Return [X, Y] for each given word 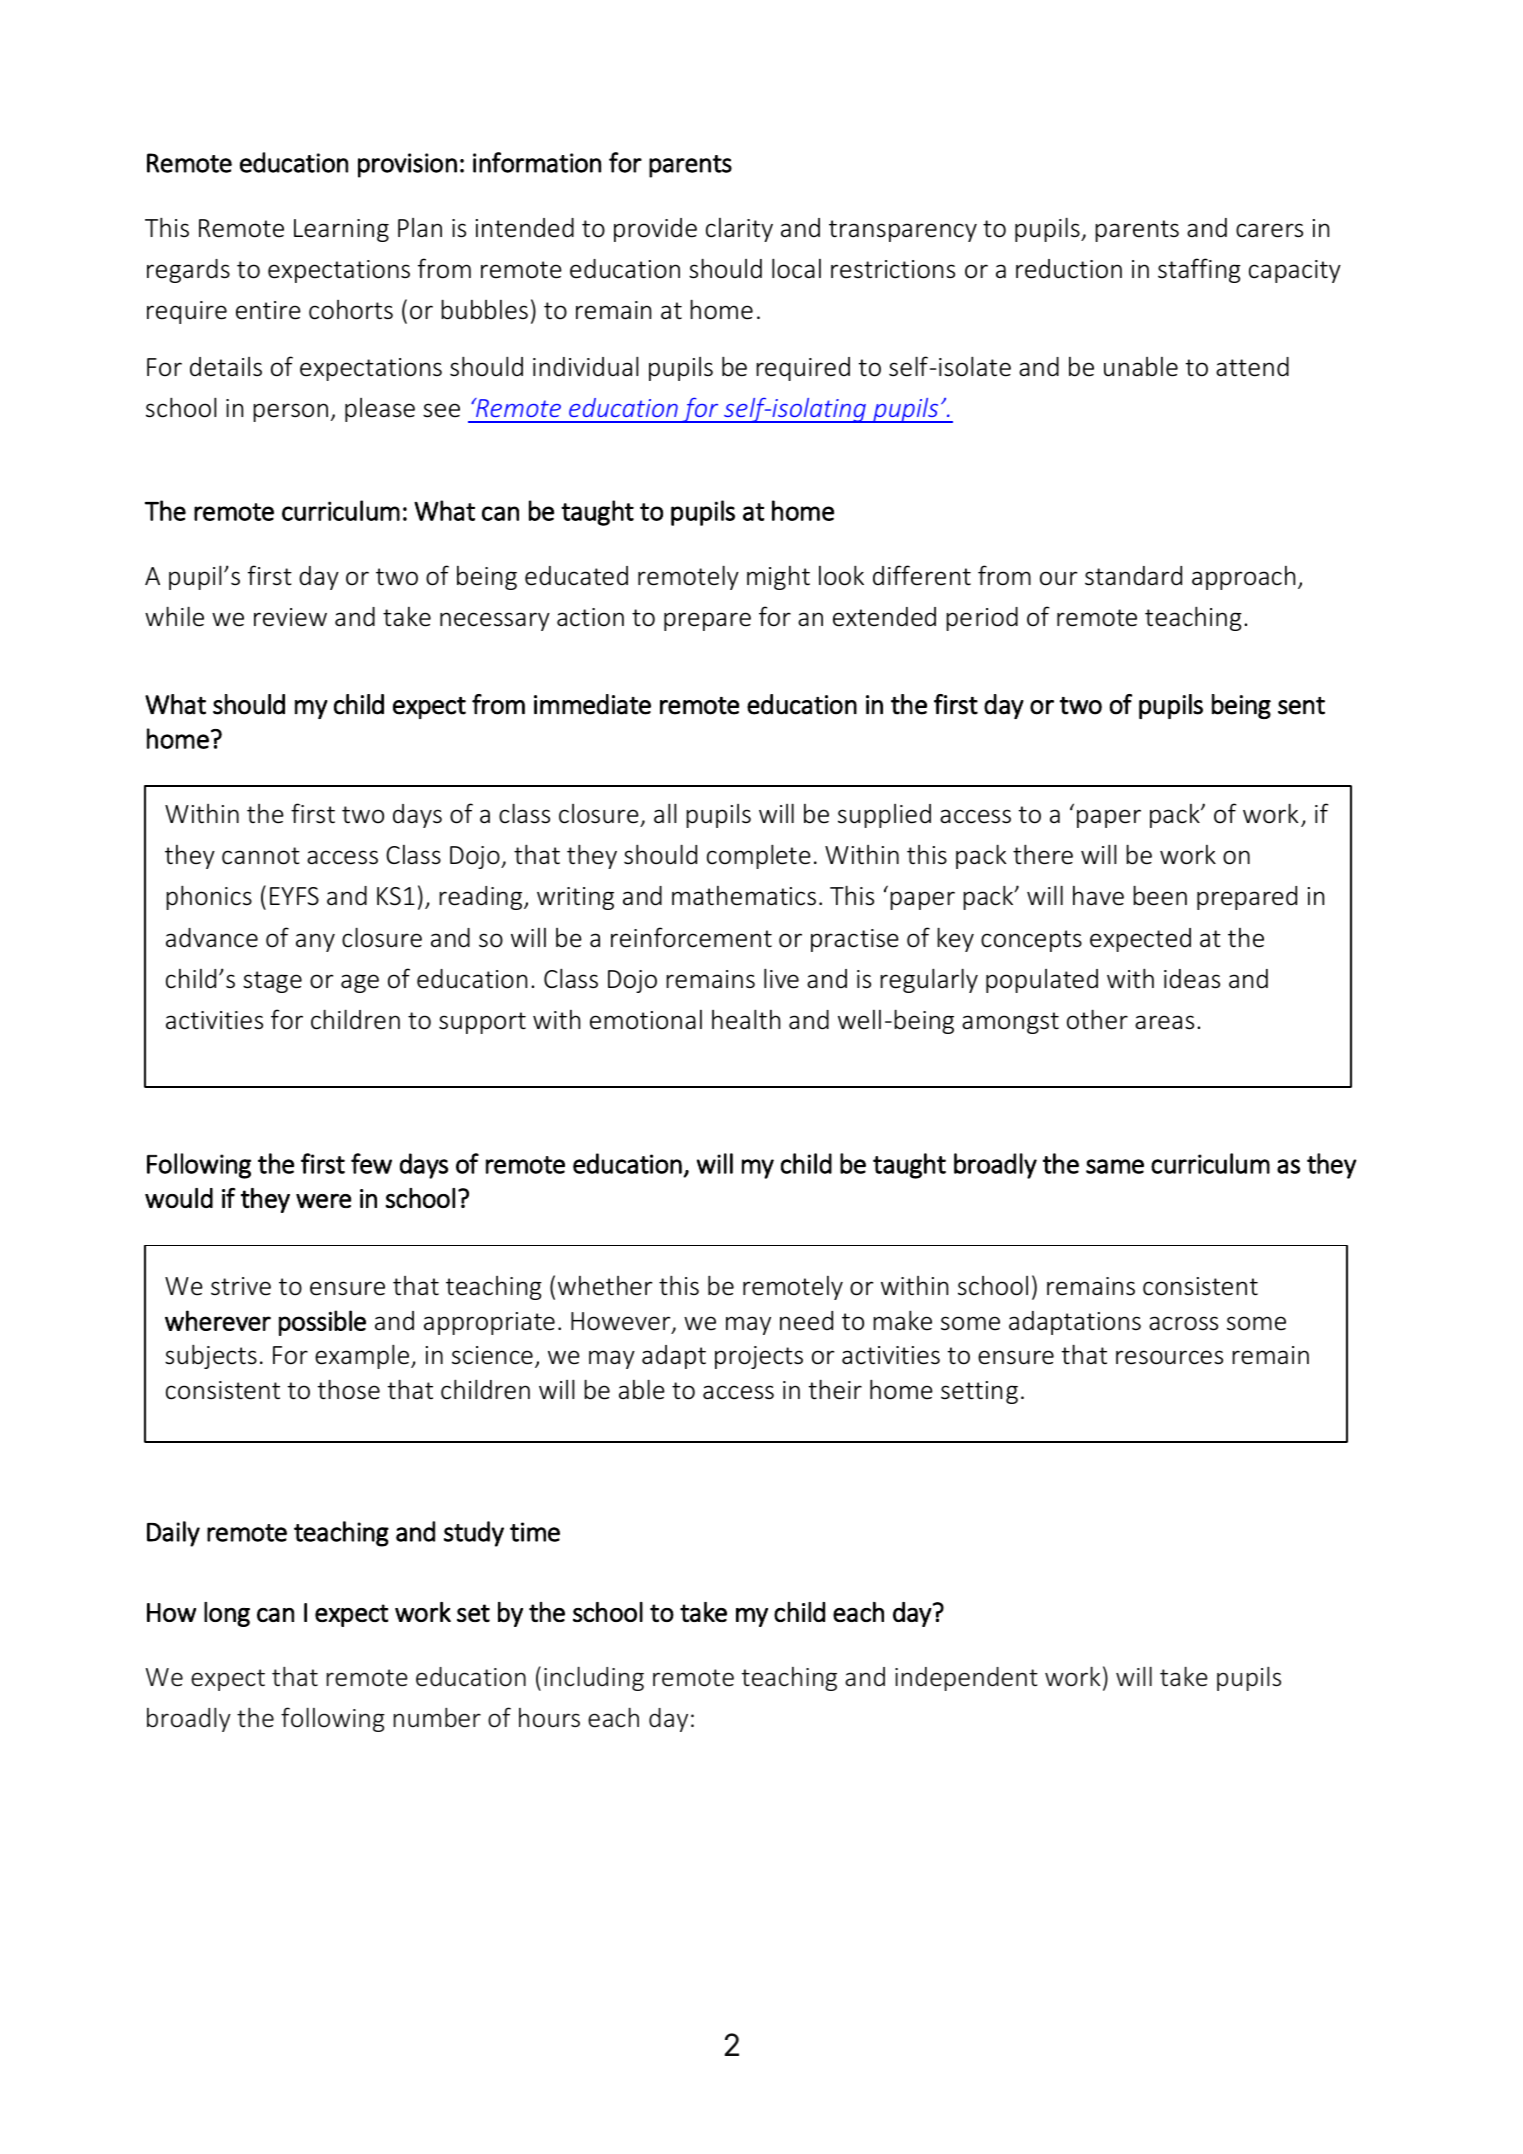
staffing [1199, 270]
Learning [341, 230]
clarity [739, 230]
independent [966, 1679]
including [594, 1678]
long [227, 1614]
